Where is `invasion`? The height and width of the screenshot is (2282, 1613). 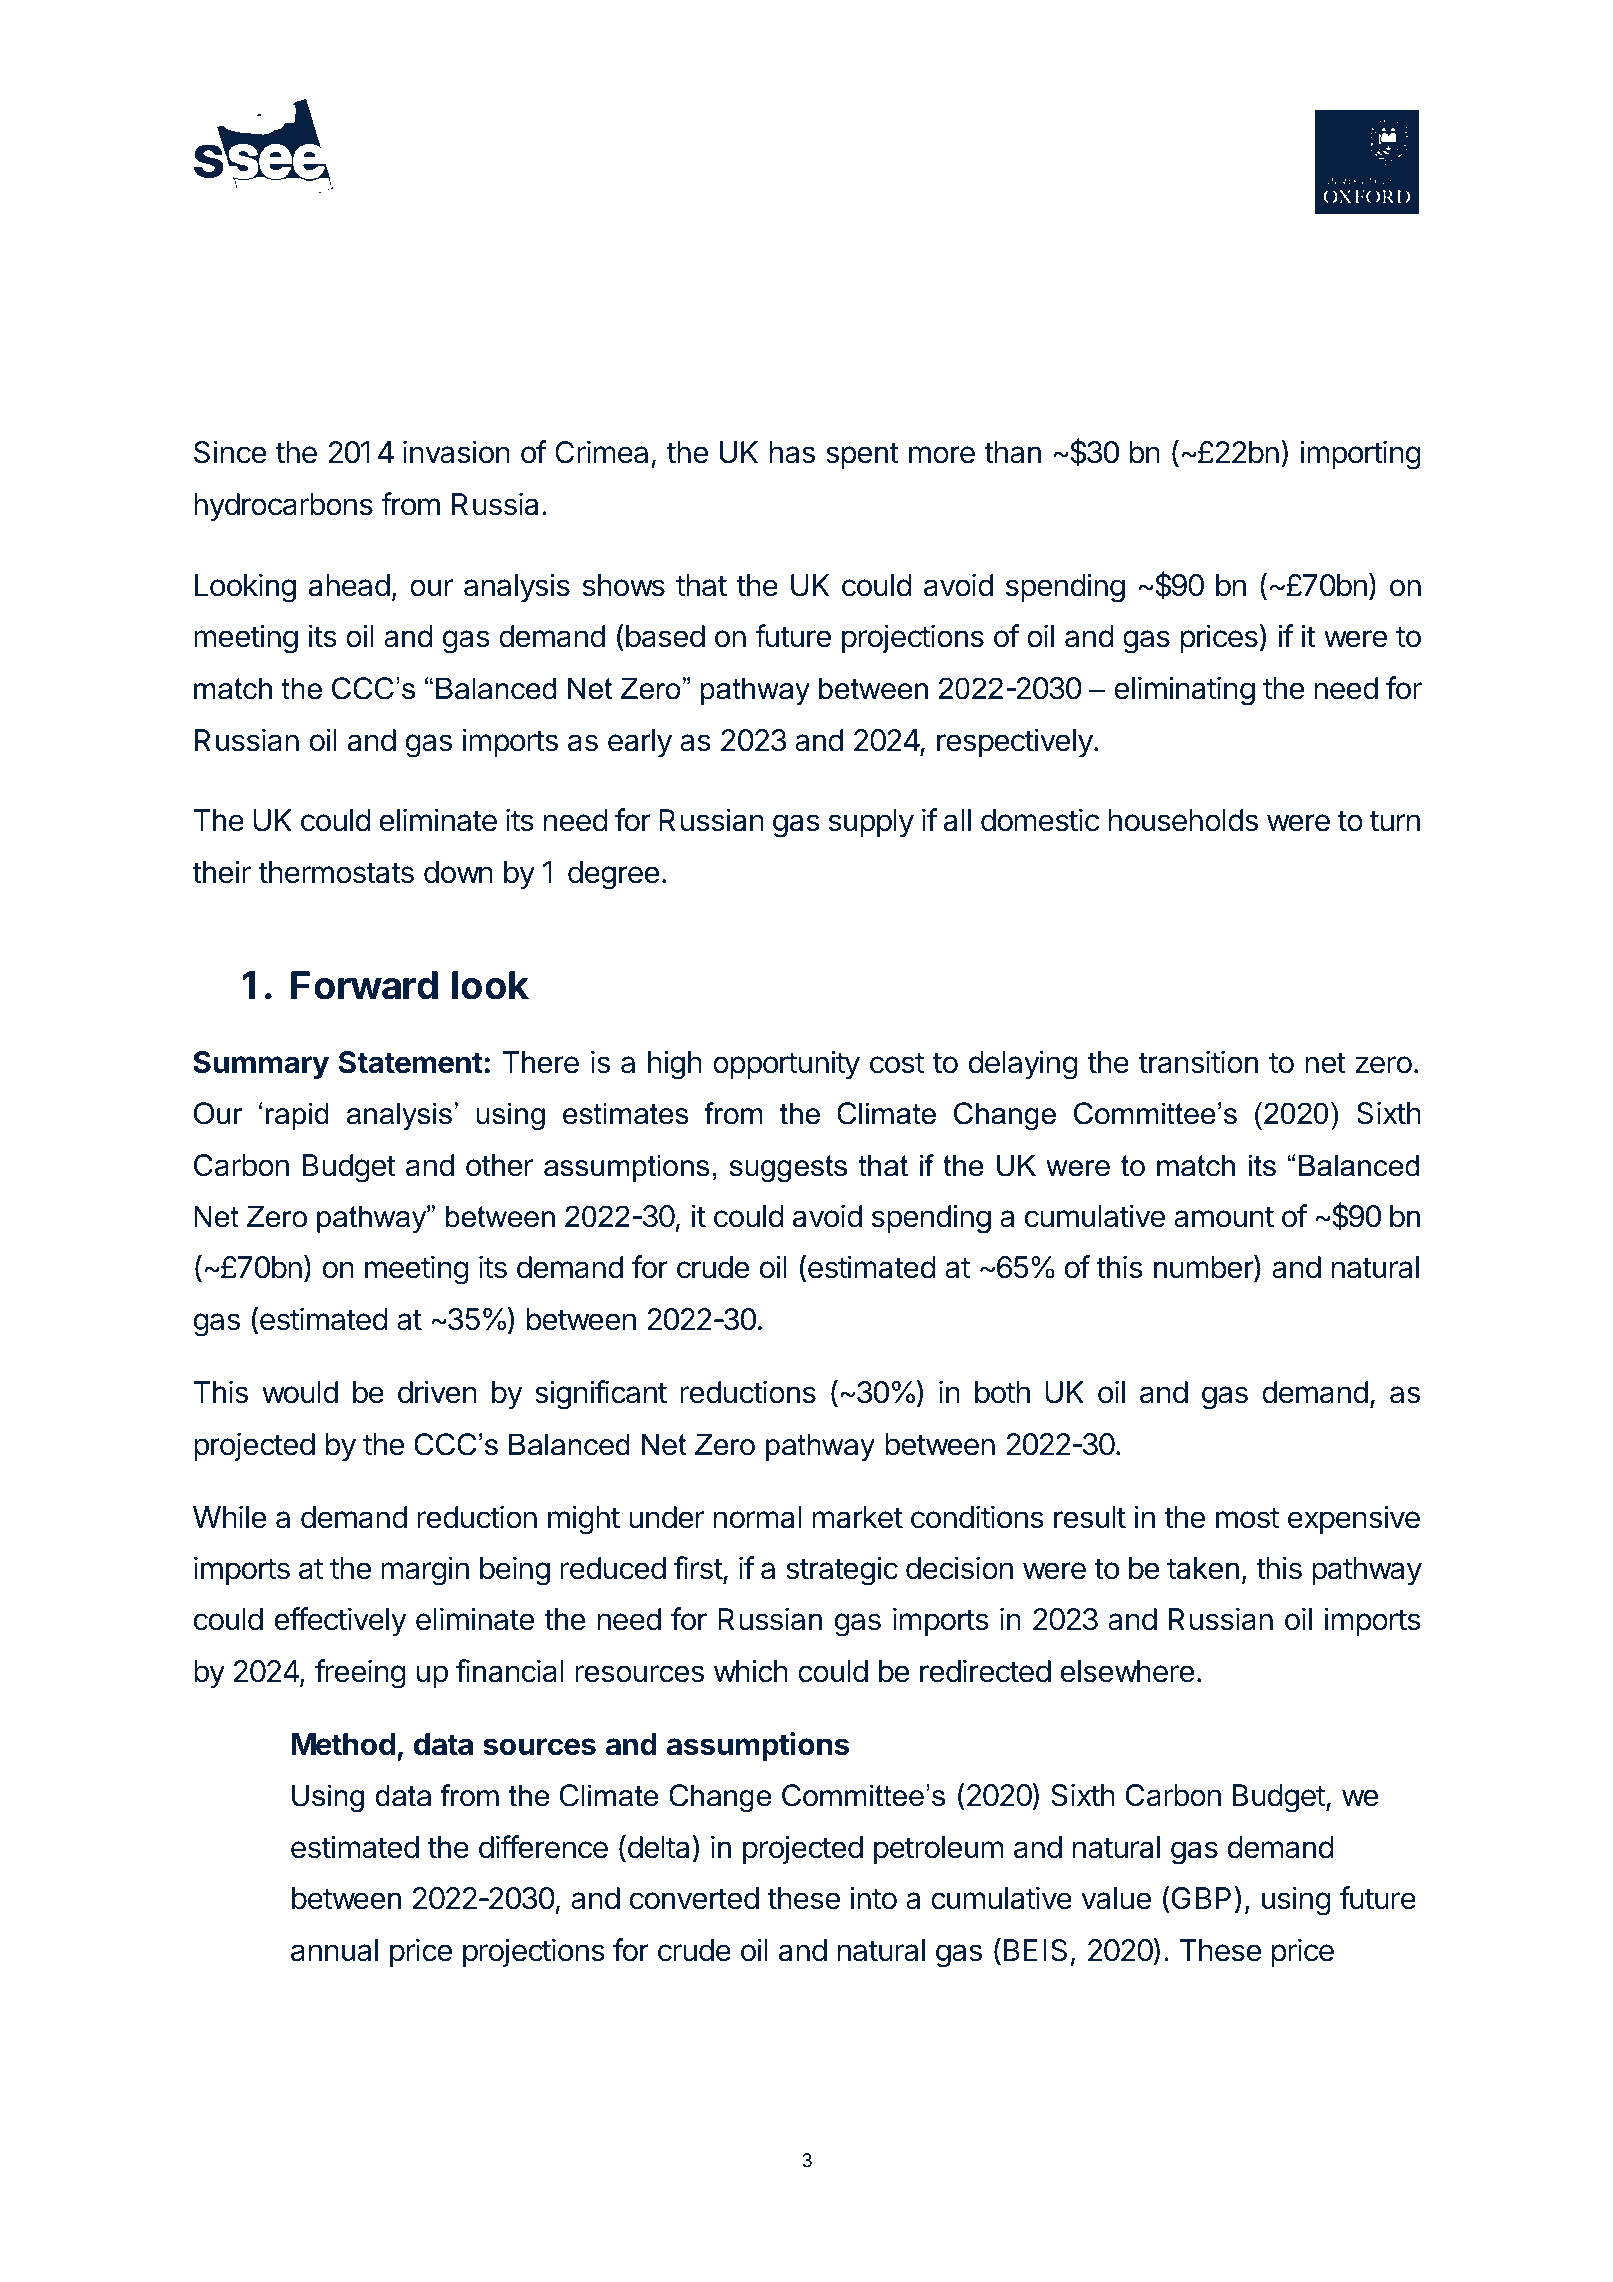
invasion is located at coordinates (456, 452).
